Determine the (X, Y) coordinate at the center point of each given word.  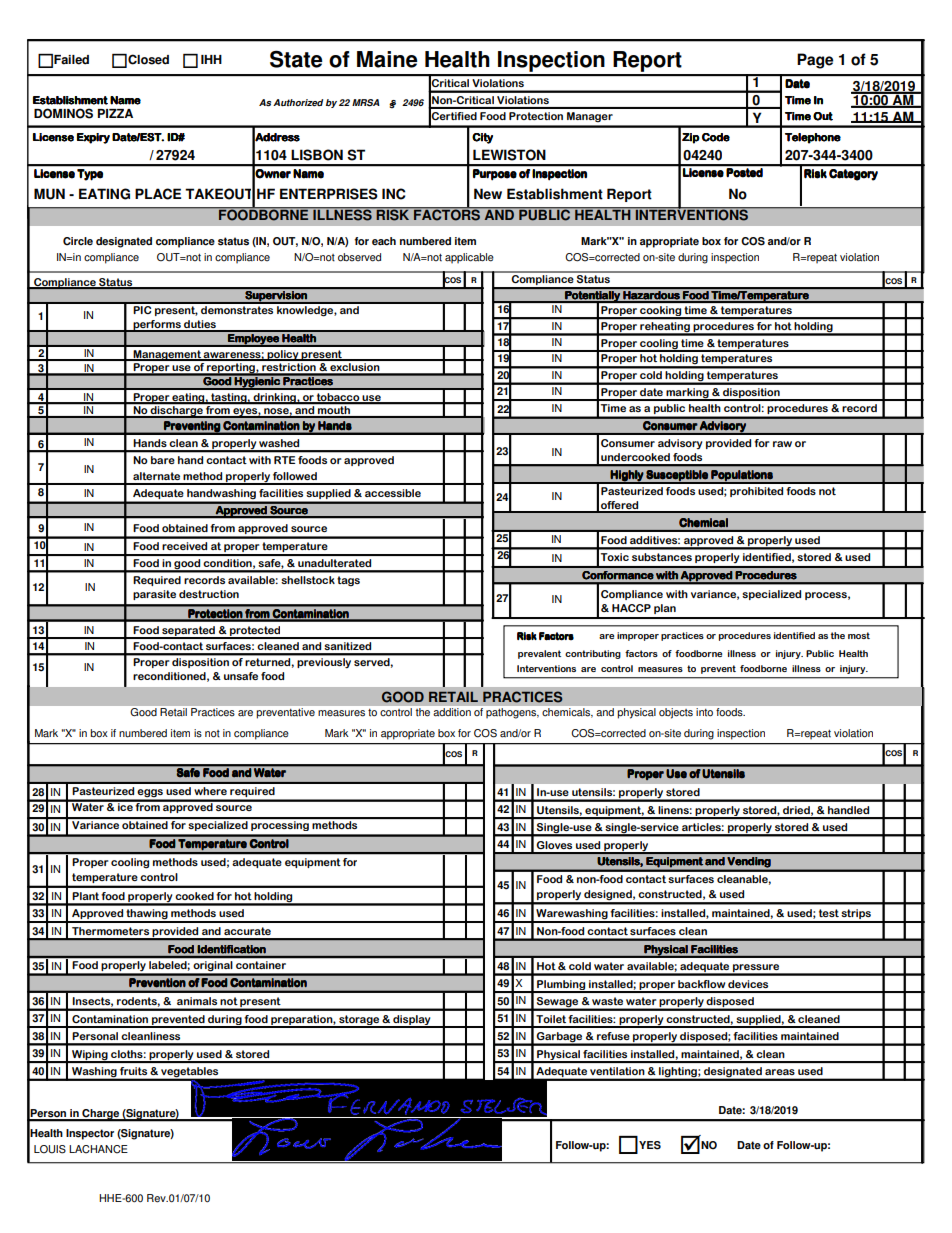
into (704, 712)
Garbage (560, 1038)
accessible (393, 493)
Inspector (90, 1134)
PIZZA (115, 113)
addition (452, 712)
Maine (387, 59)
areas (780, 1072)
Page (815, 61)
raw (782, 444)
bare (163, 460)
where (210, 791)
